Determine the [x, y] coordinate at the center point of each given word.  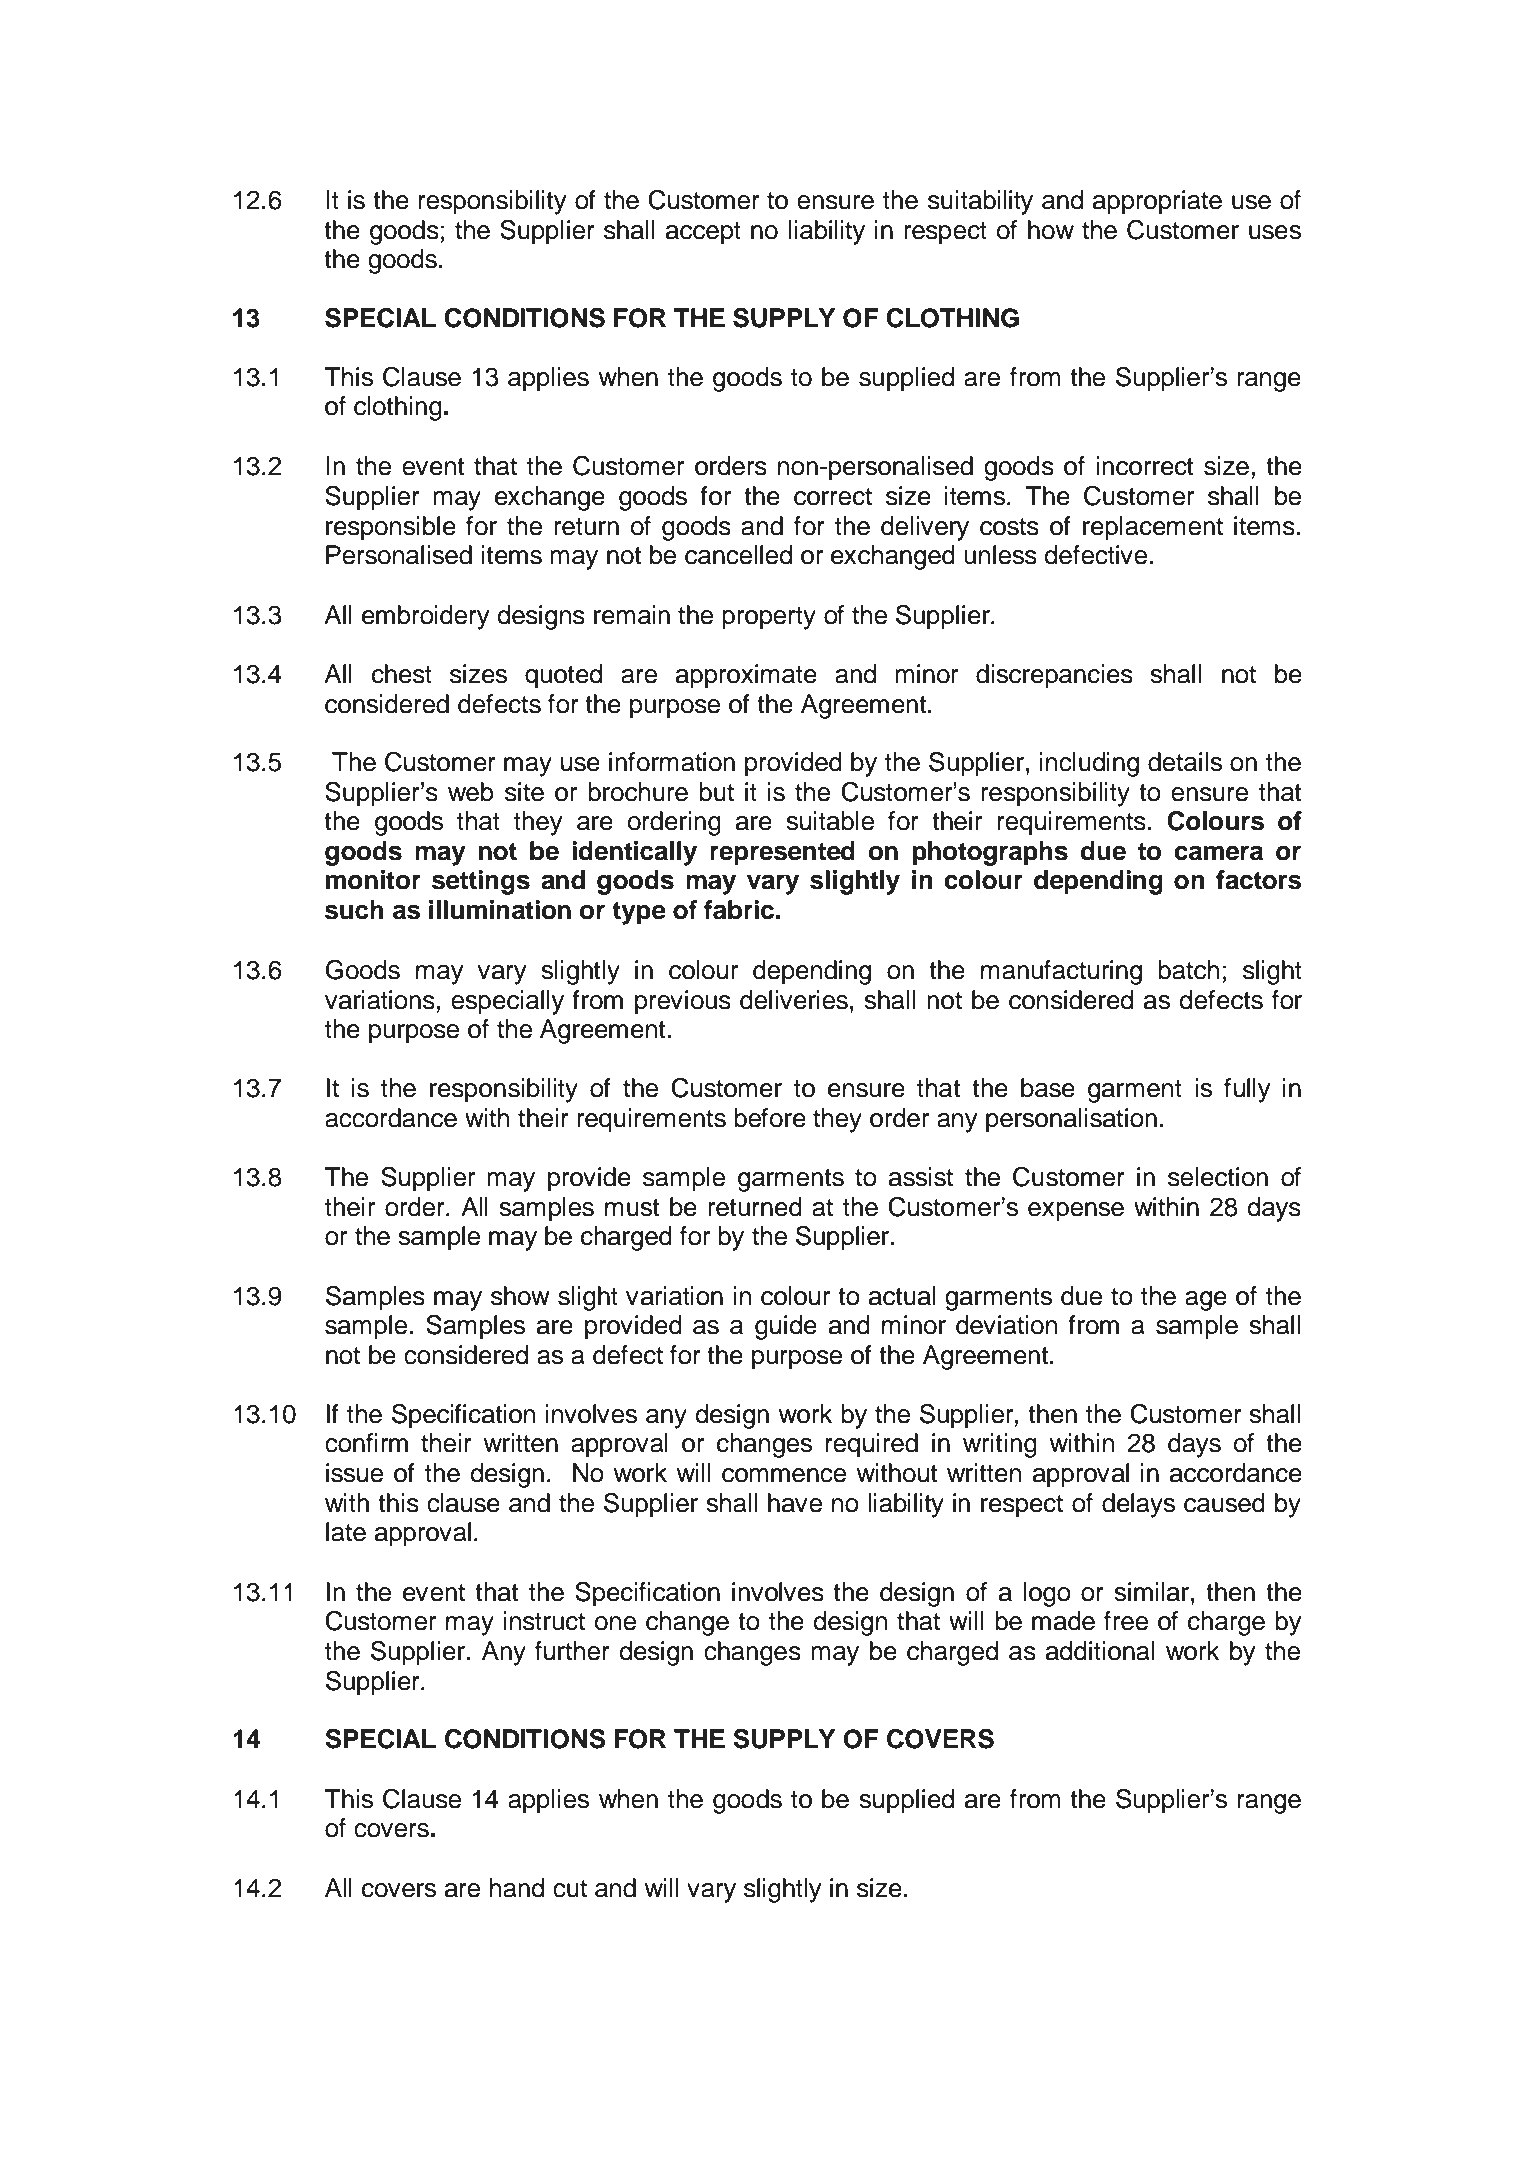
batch [1189, 970]
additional [1100, 1651]
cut [570, 1889]
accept [703, 233]
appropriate [1157, 202]
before [770, 1118]
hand [517, 1888]
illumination [500, 910]
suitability [980, 202]
